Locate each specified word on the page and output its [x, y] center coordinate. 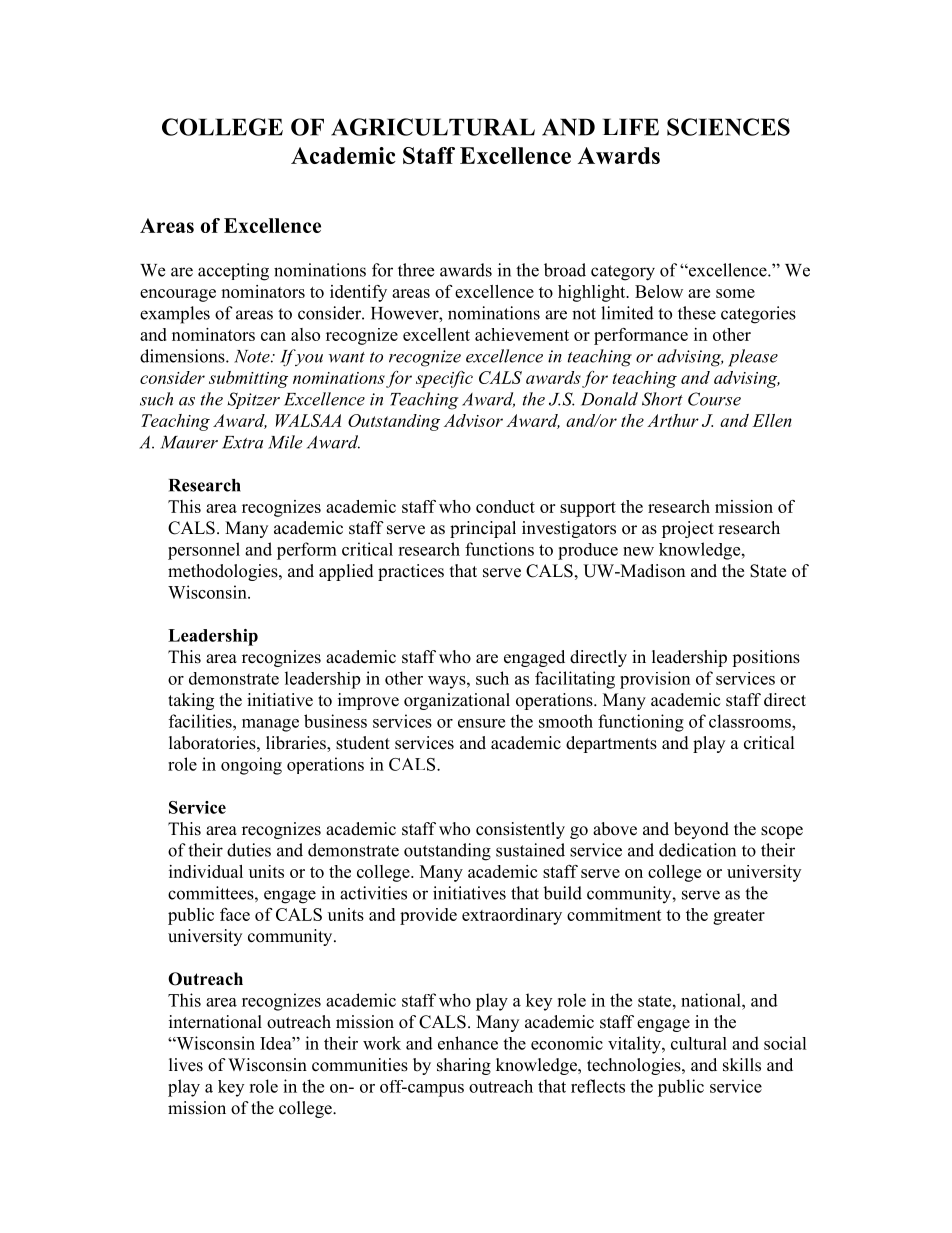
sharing [464, 1066]
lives [186, 1065]
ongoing [251, 766]
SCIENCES [728, 127]
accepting [233, 272]
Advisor [473, 420]
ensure [481, 723]
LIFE [631, 127]
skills [742, 1065]
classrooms [751, 721]
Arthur [673, 420]
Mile [285, 442]
